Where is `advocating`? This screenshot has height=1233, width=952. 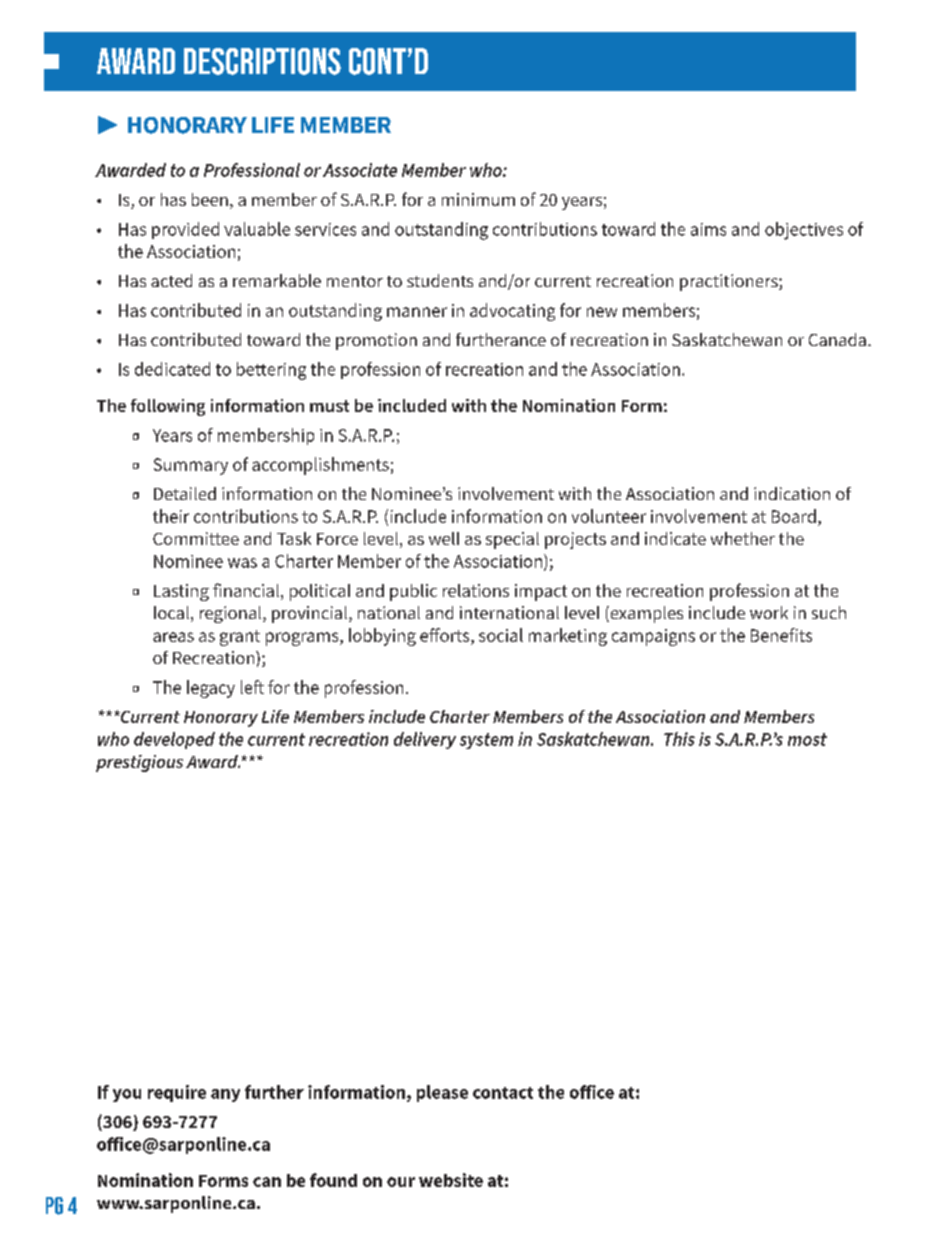
advocating is located at coordinates (512, 312).
